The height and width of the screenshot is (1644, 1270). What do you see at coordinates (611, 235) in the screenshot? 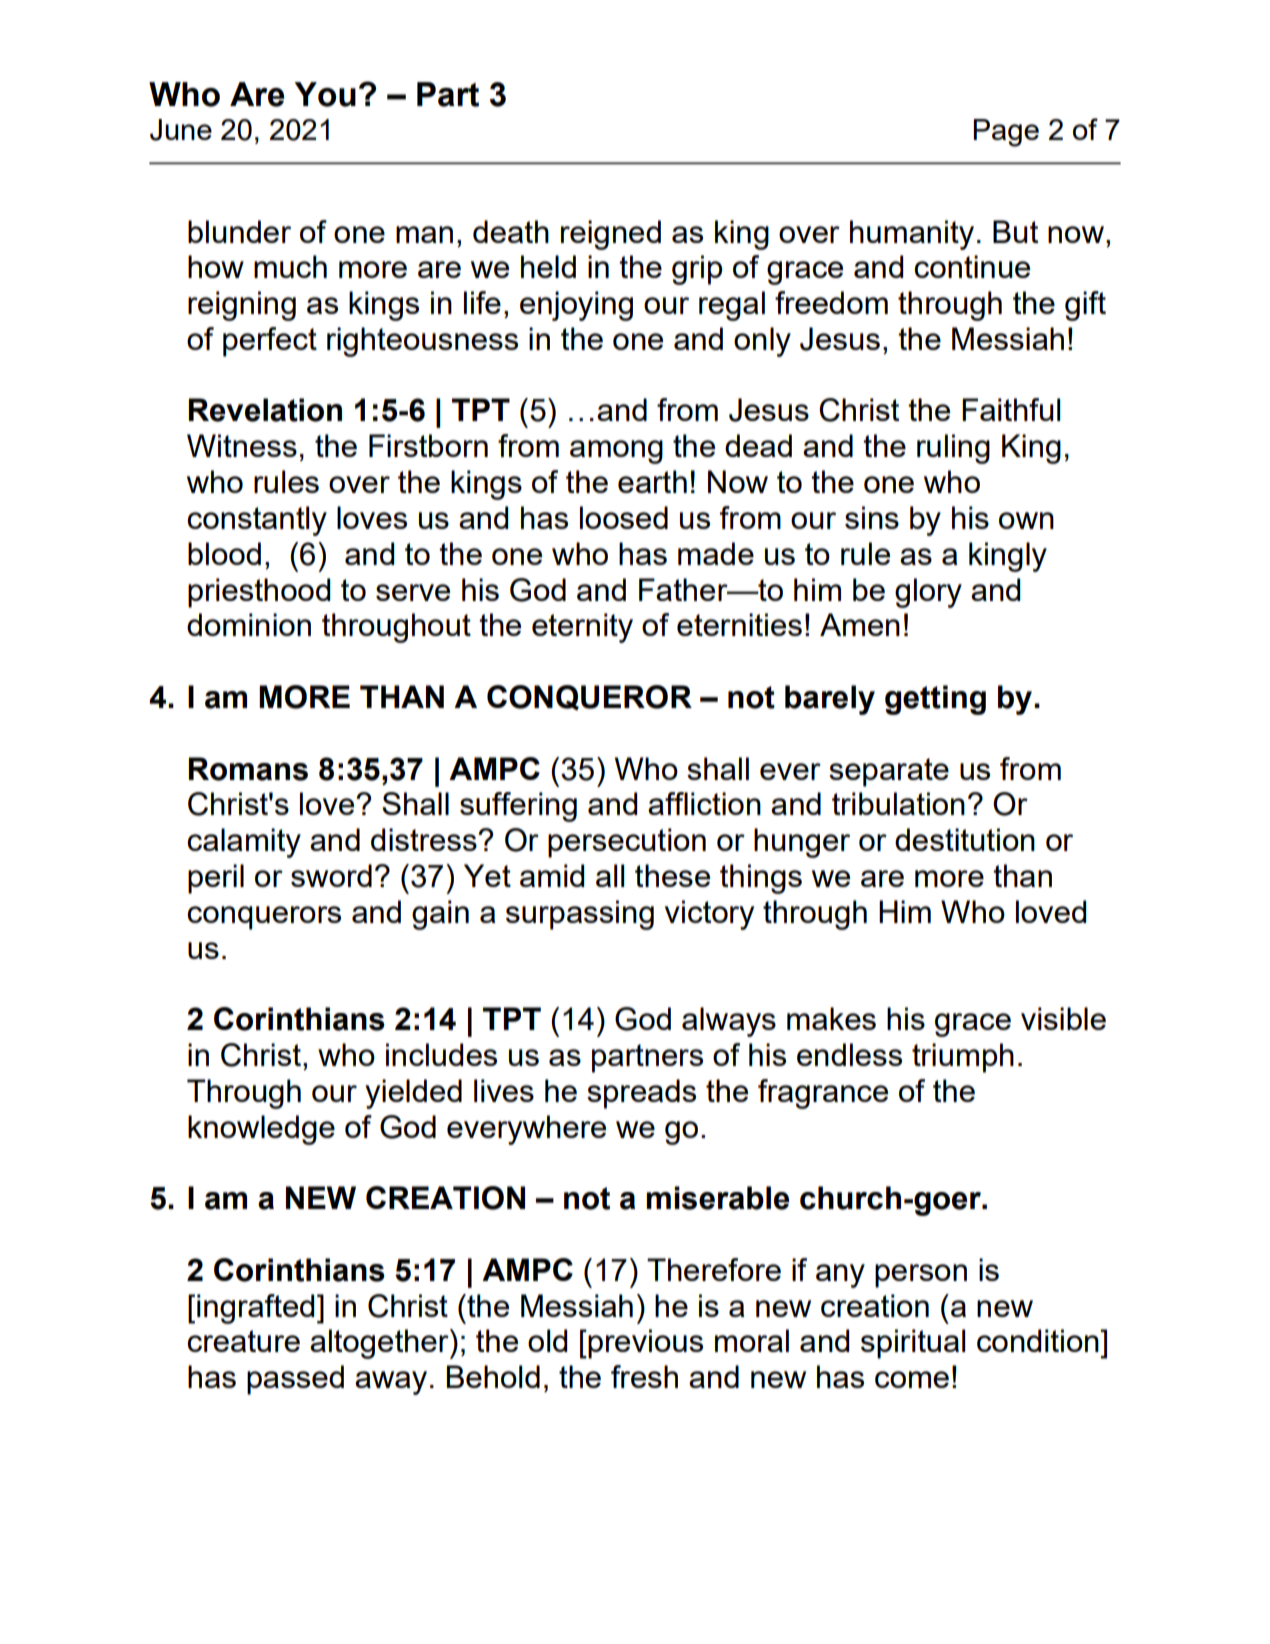
I see `reigned` at bounding box center [611, 235].
